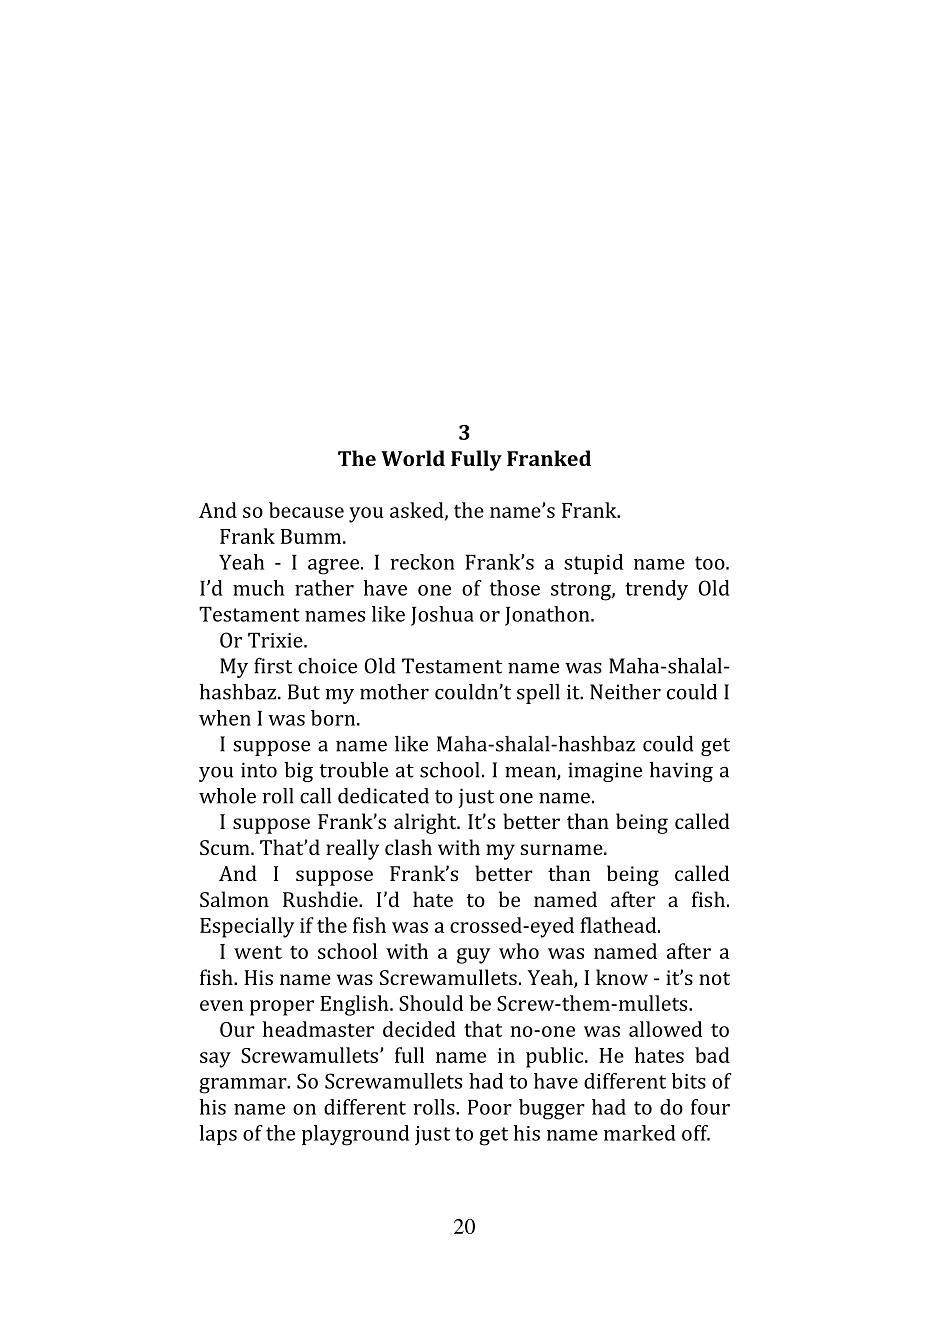  What do you see at coordinates (431, 1003) in the image?
I see `Should` at bounding box center [431, 1003].
